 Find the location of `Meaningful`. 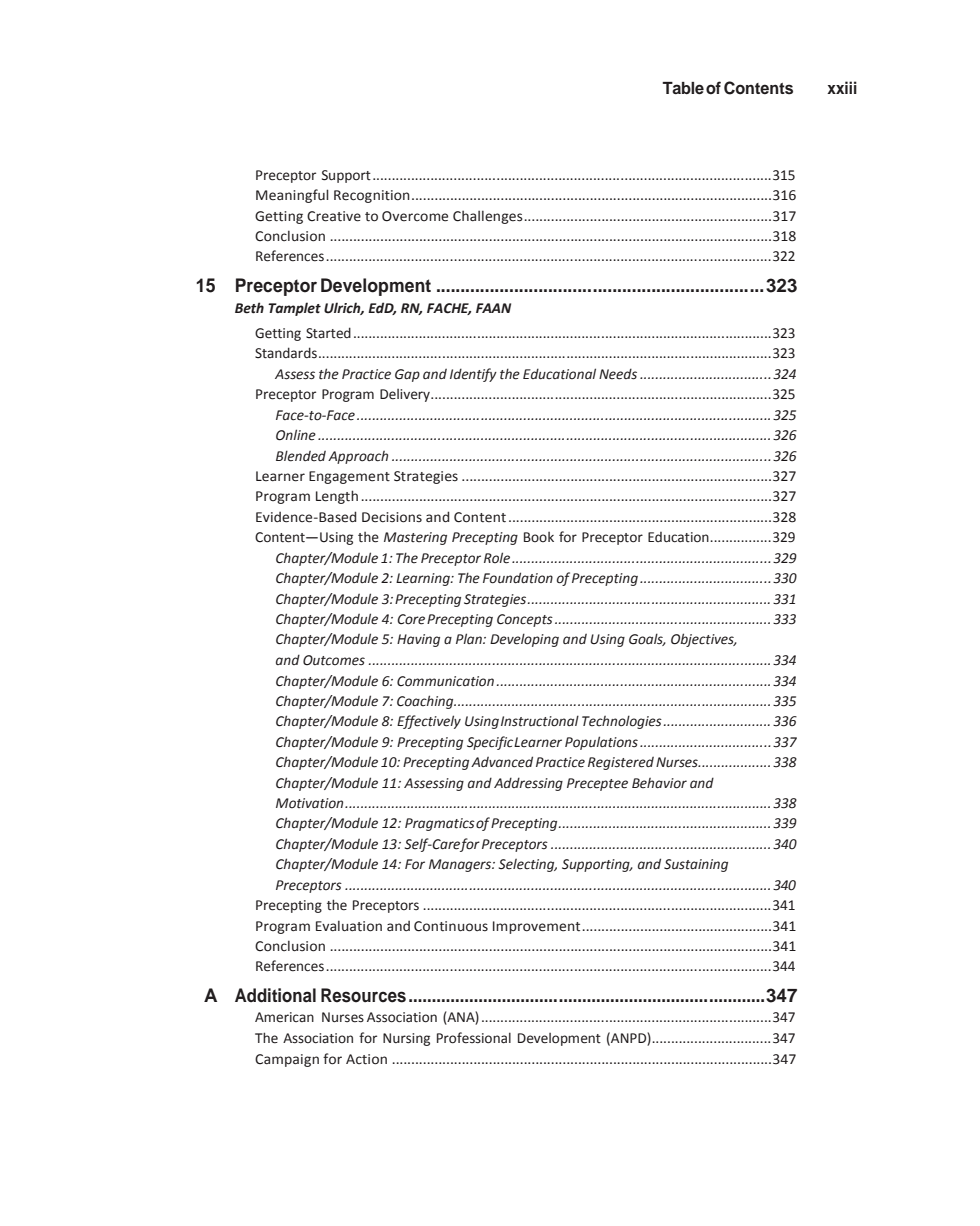

Meaningful is located at coordinates (292, 196).
